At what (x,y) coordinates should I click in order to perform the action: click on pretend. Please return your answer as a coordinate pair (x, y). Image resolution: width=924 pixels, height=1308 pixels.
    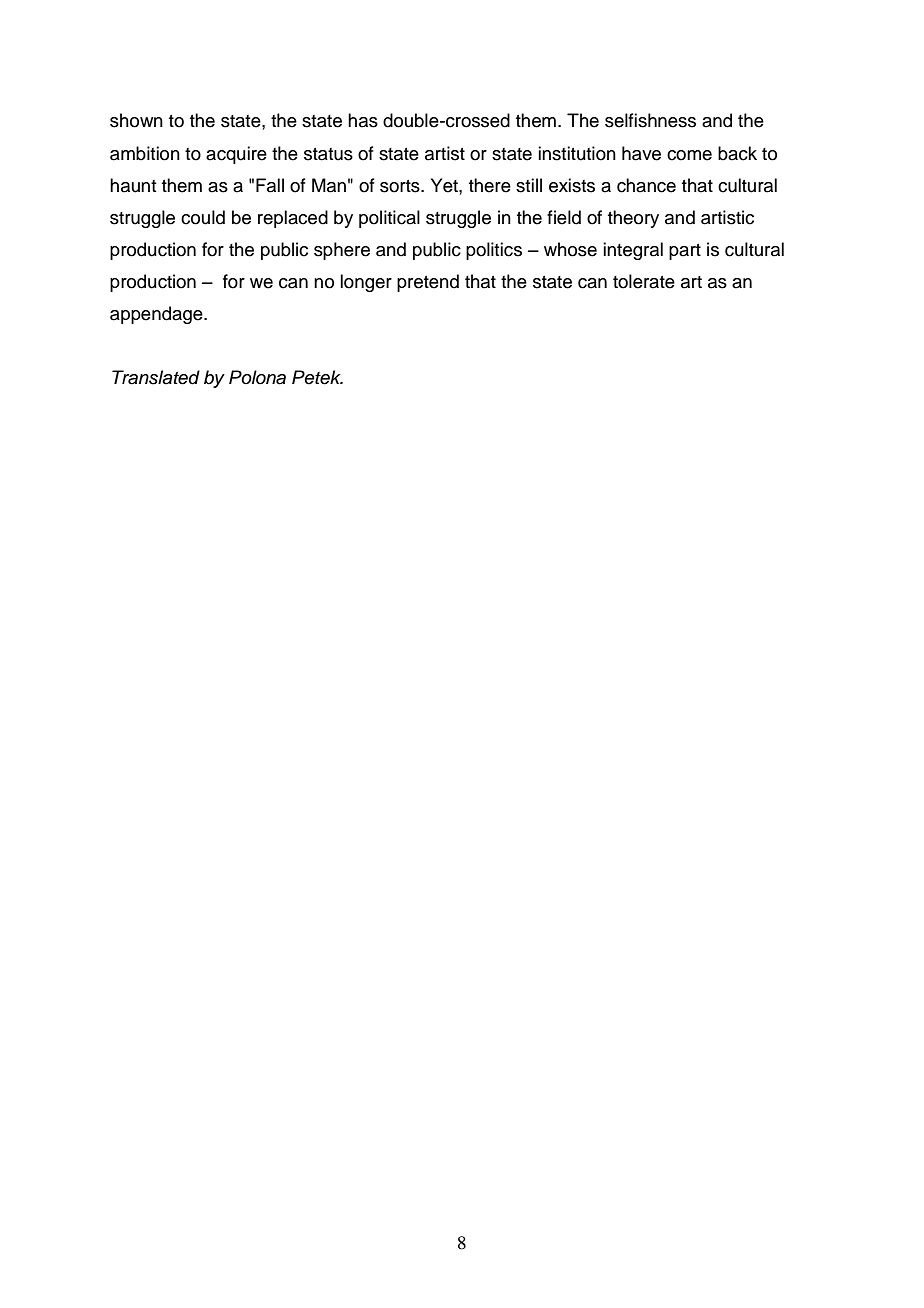
    Looking at the image, I should click on (428, 283).
